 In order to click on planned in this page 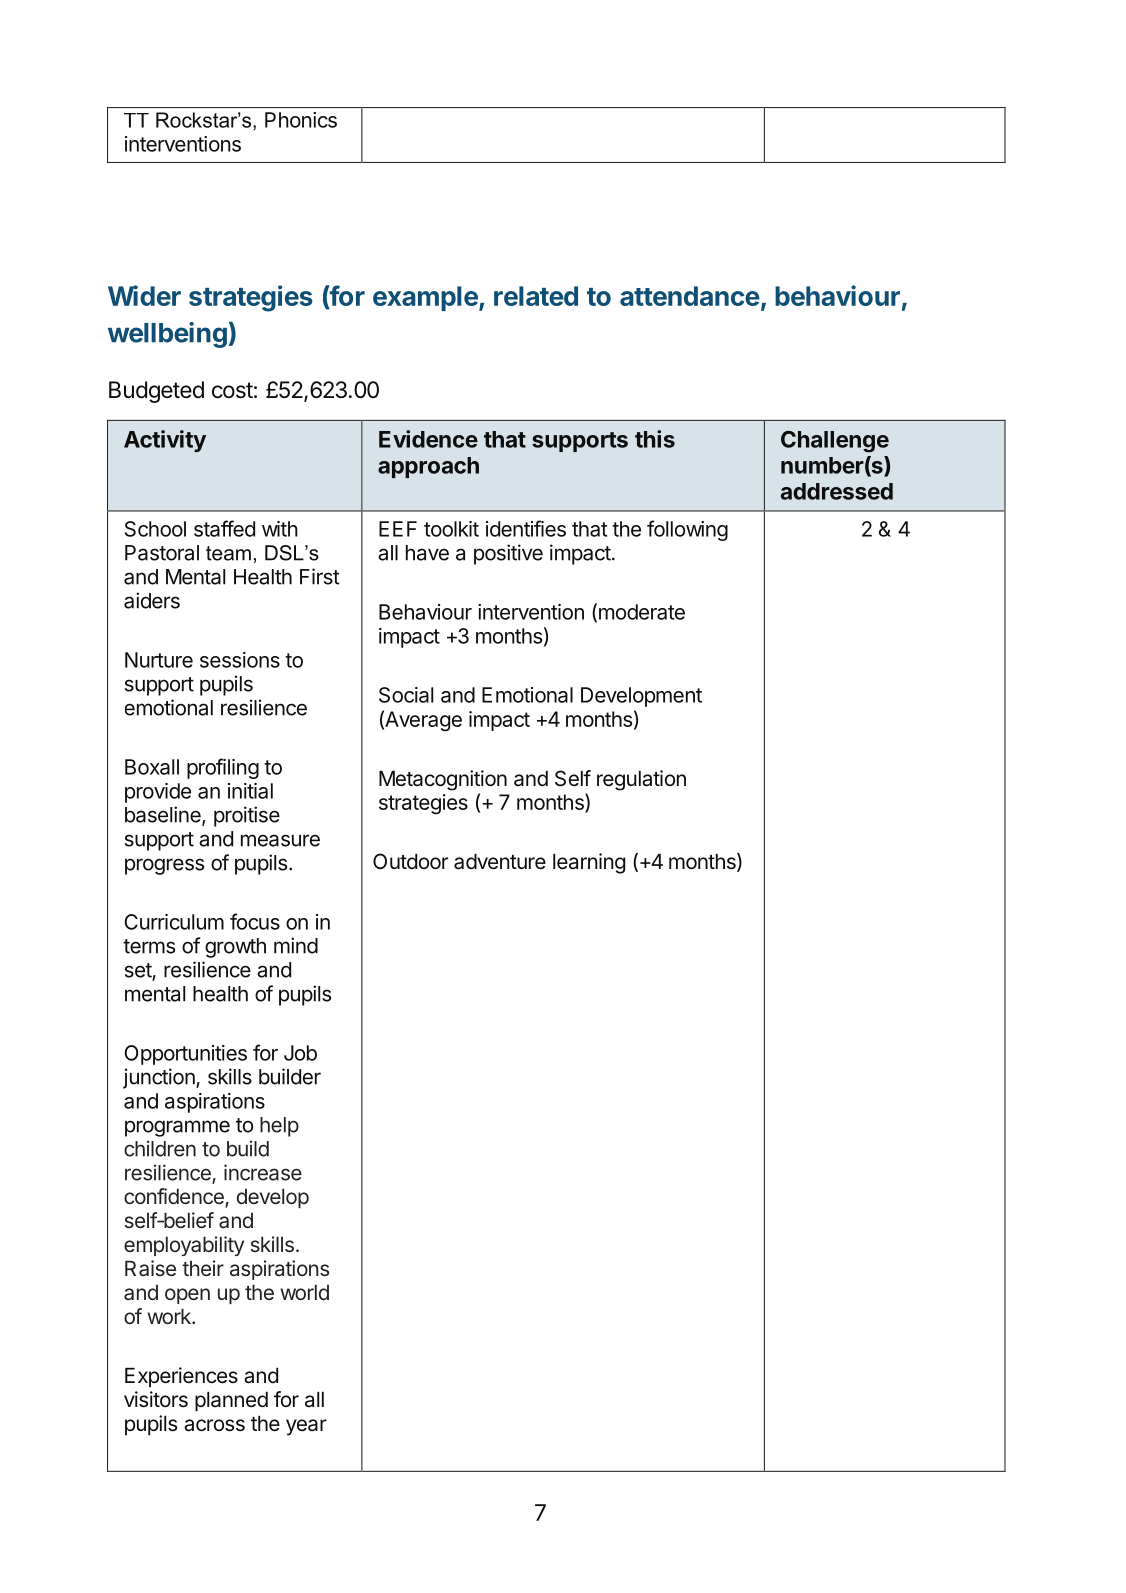, I will do `click(231, 1401)`.
